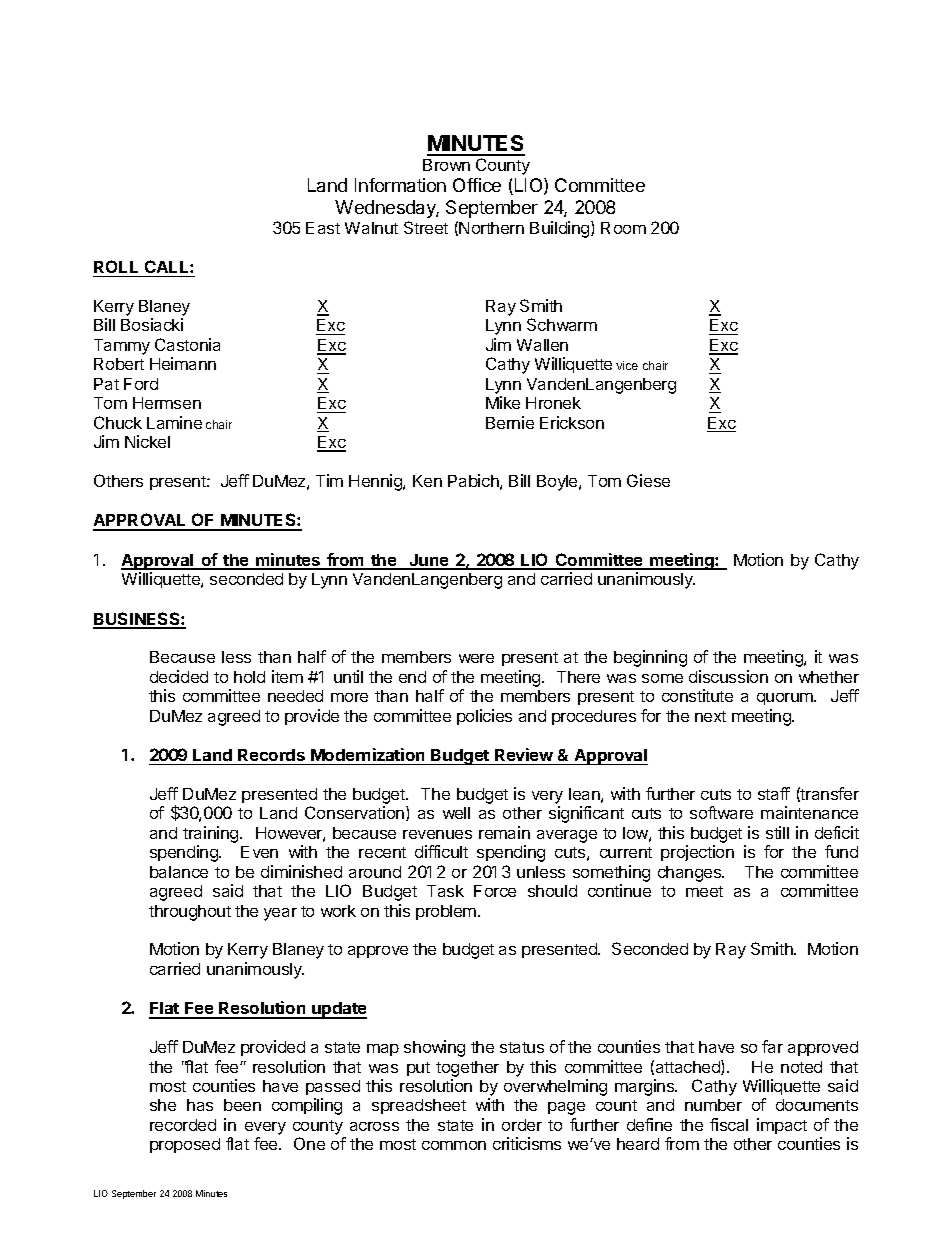  What do you see at coordinates (200, 1105) in the image?
I see `has` at bounding box center [200, 1105].
